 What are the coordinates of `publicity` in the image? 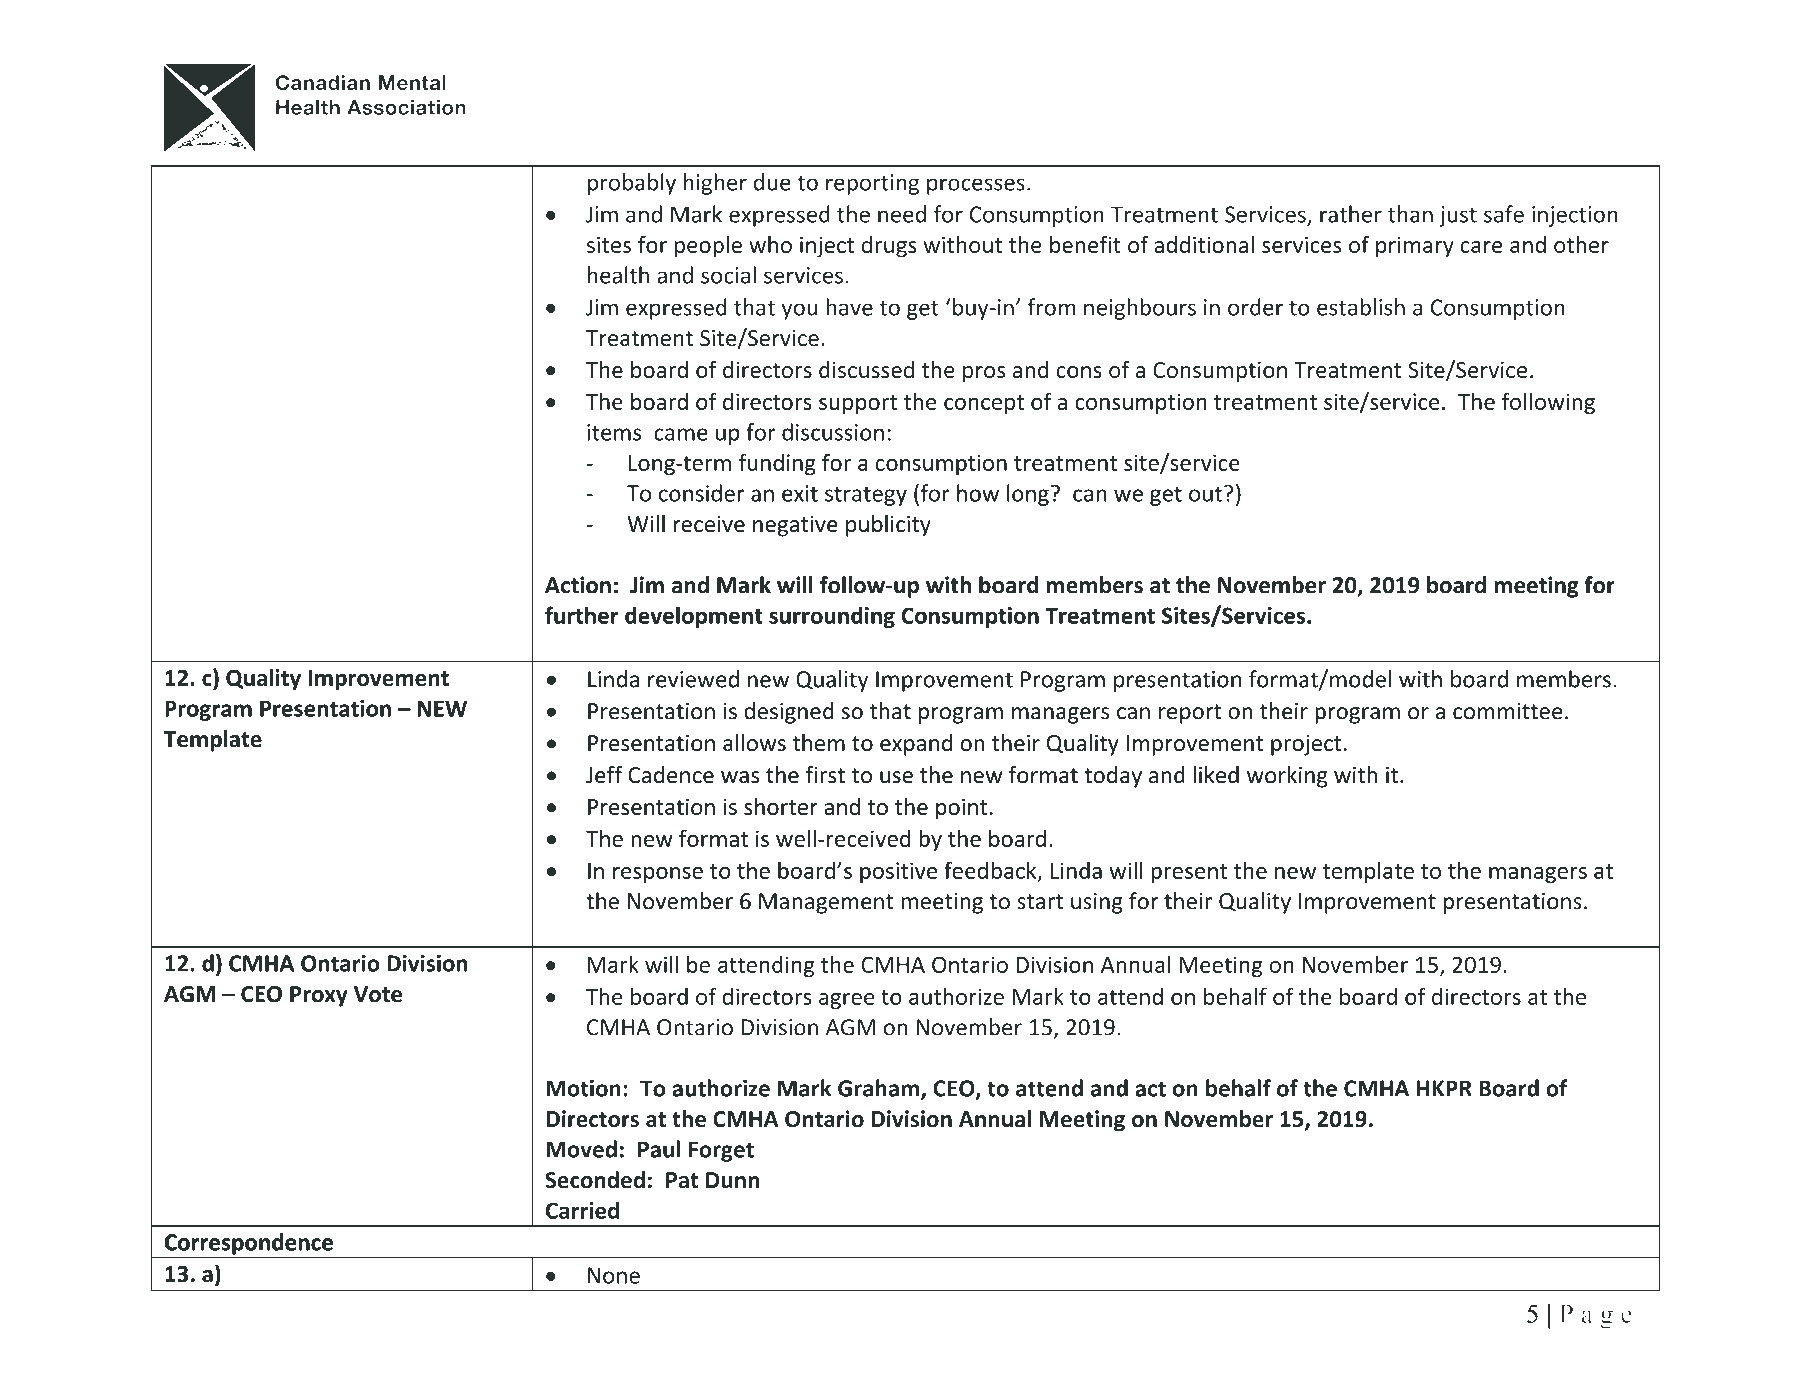 It's located at (888, 526).
